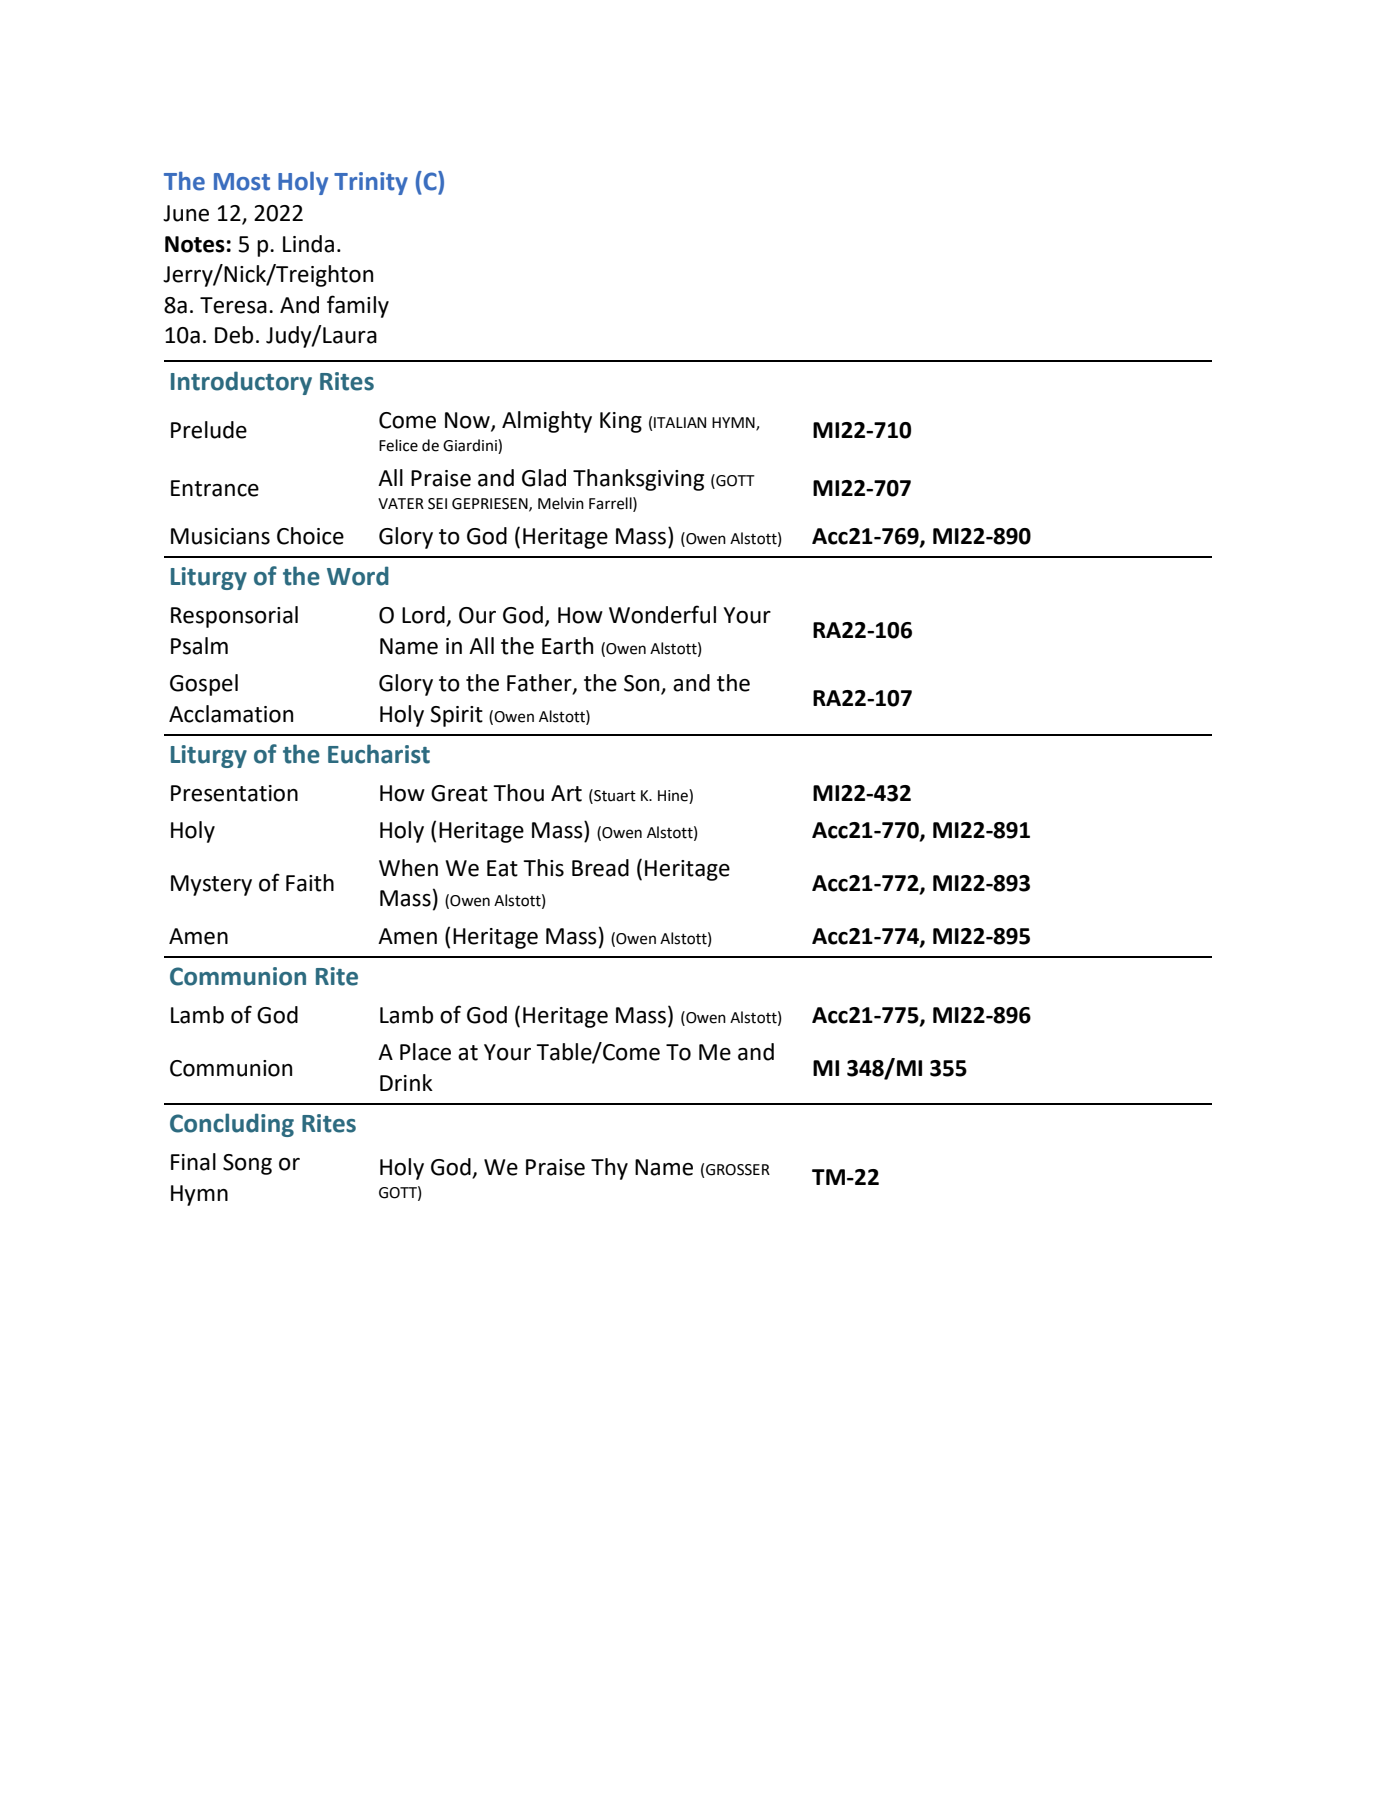 The width and height of the screenshot is (1392, 1802). Describe the element at coordinates (600, 868) in the screenshot. I see `Bread` at that location.
